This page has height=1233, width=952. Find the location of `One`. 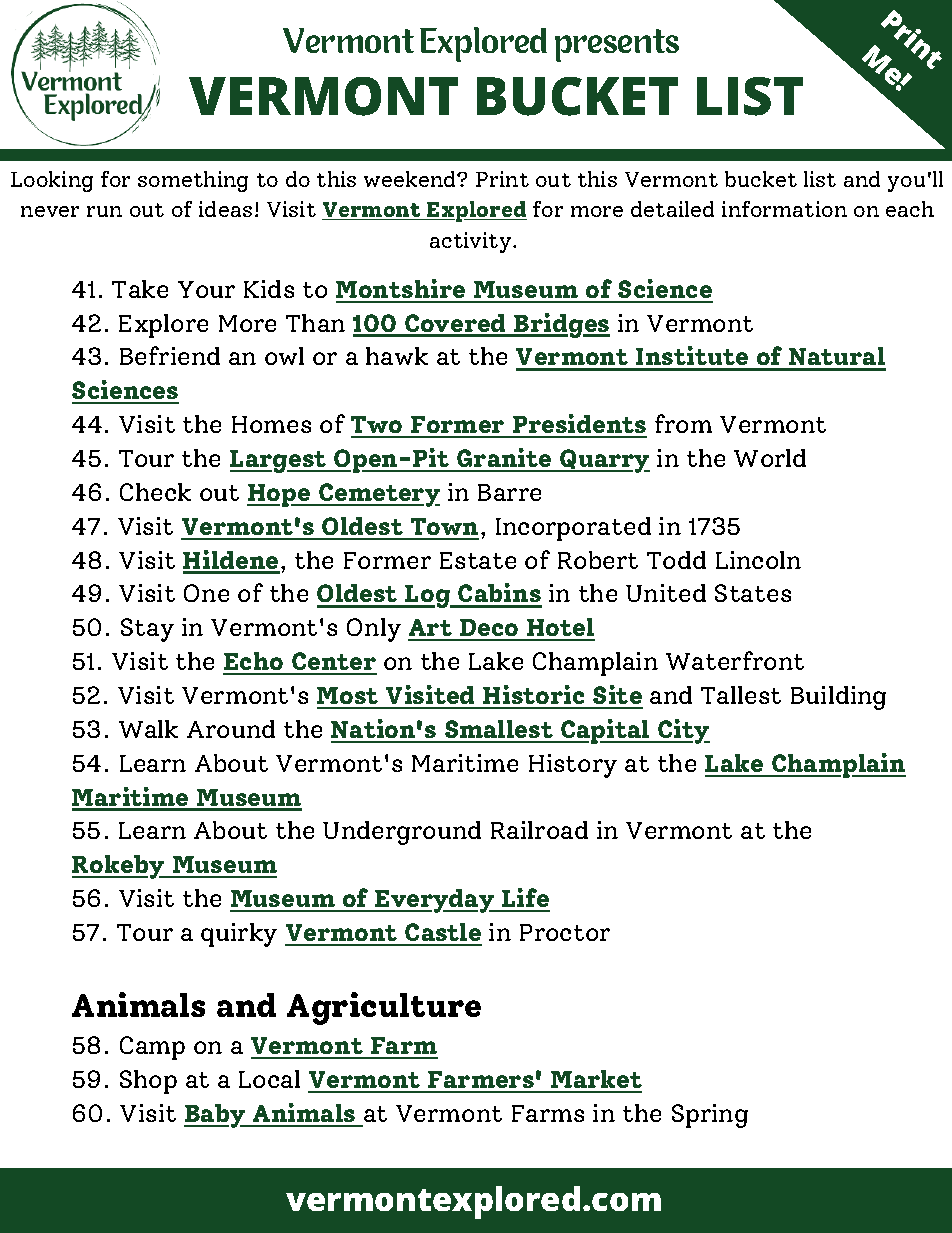

One is located at coordinates (206, 593).
